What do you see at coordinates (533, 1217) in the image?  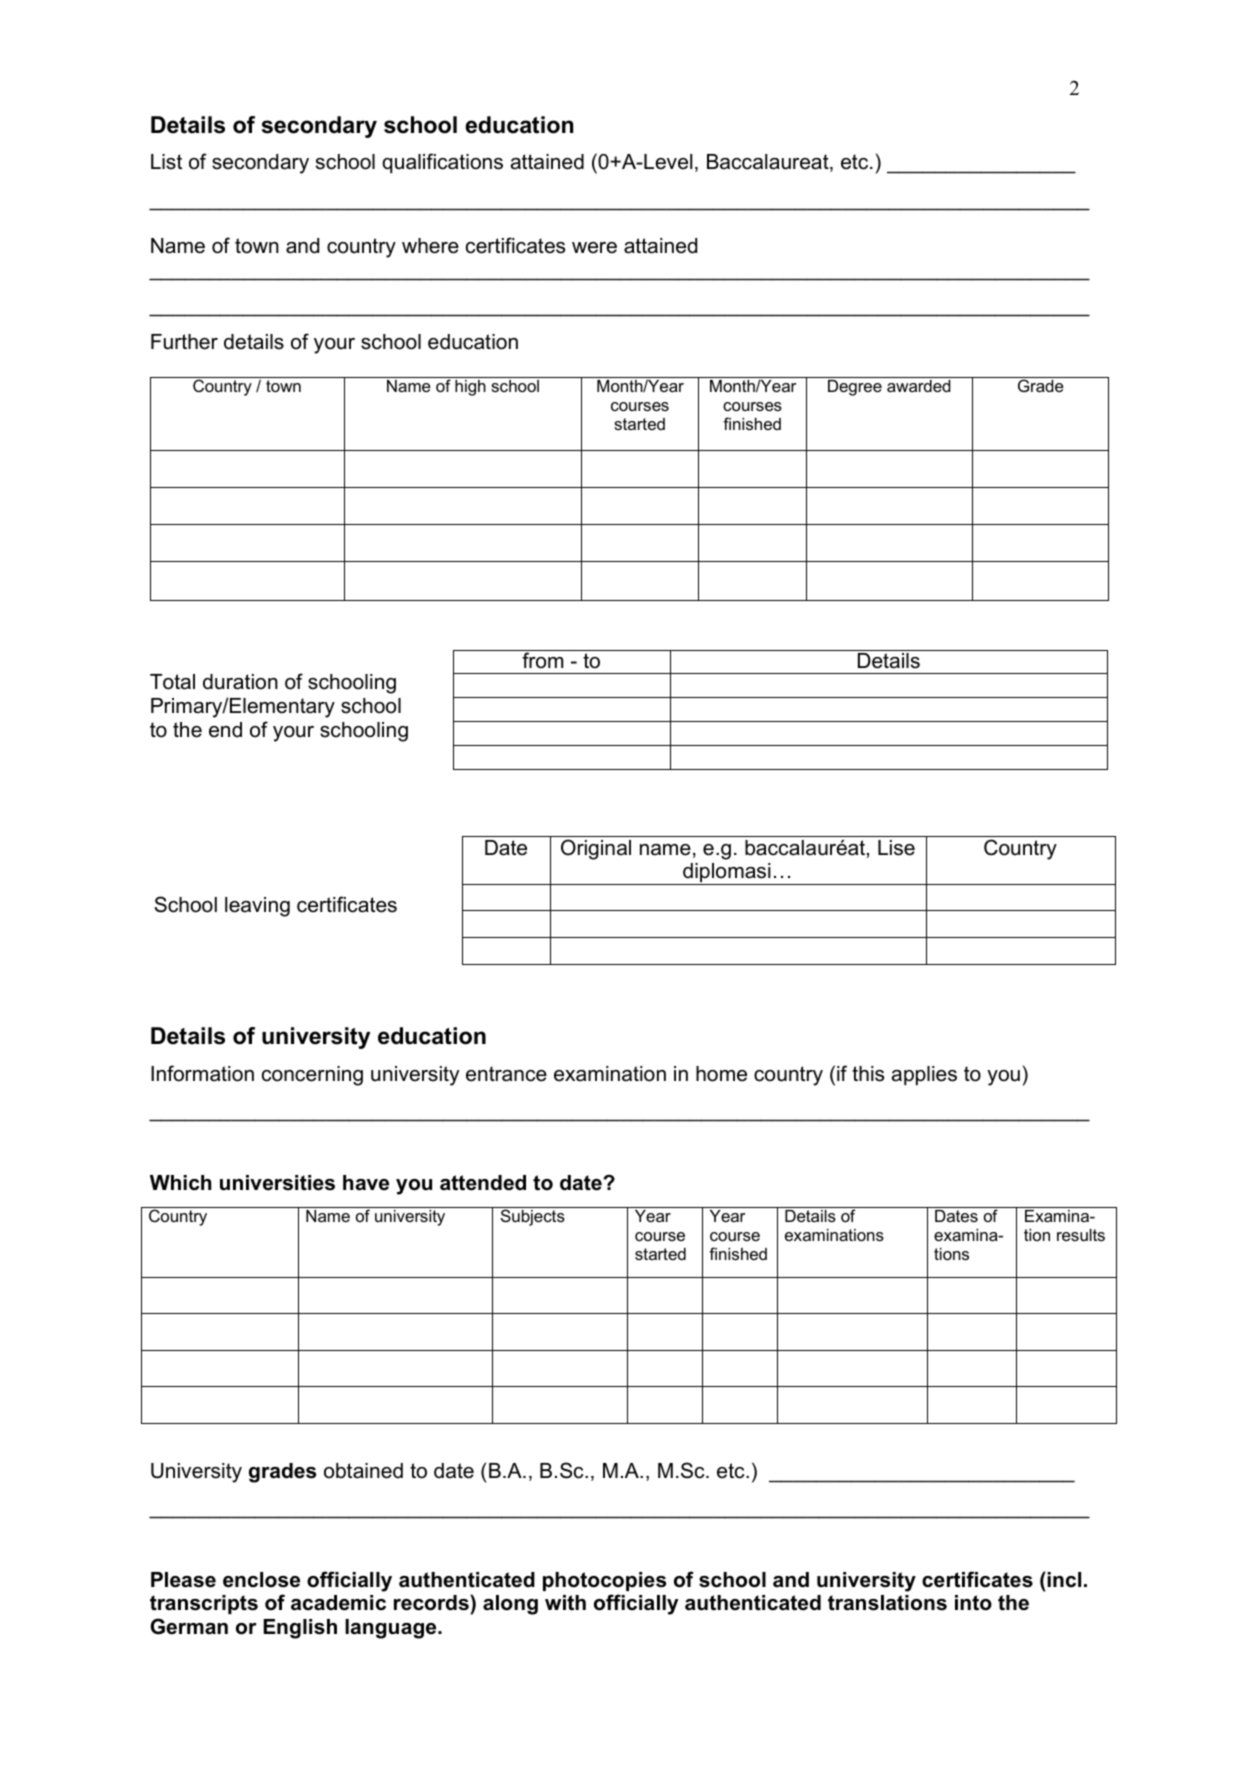 I see `Subjects` at bounding box center [533, 1217].
